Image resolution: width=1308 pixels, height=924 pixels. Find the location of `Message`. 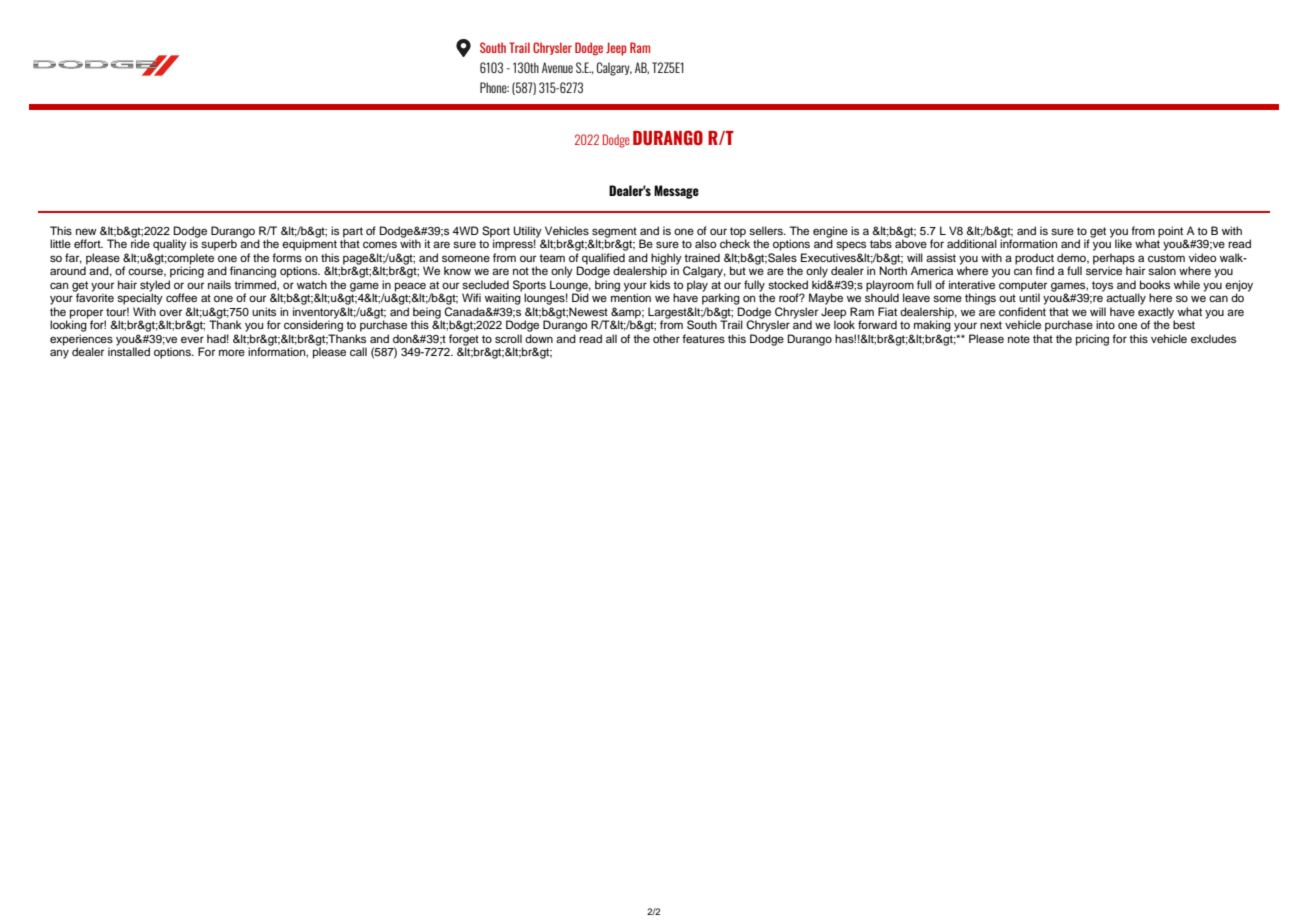

Message is located at coordinates (676, 192).
